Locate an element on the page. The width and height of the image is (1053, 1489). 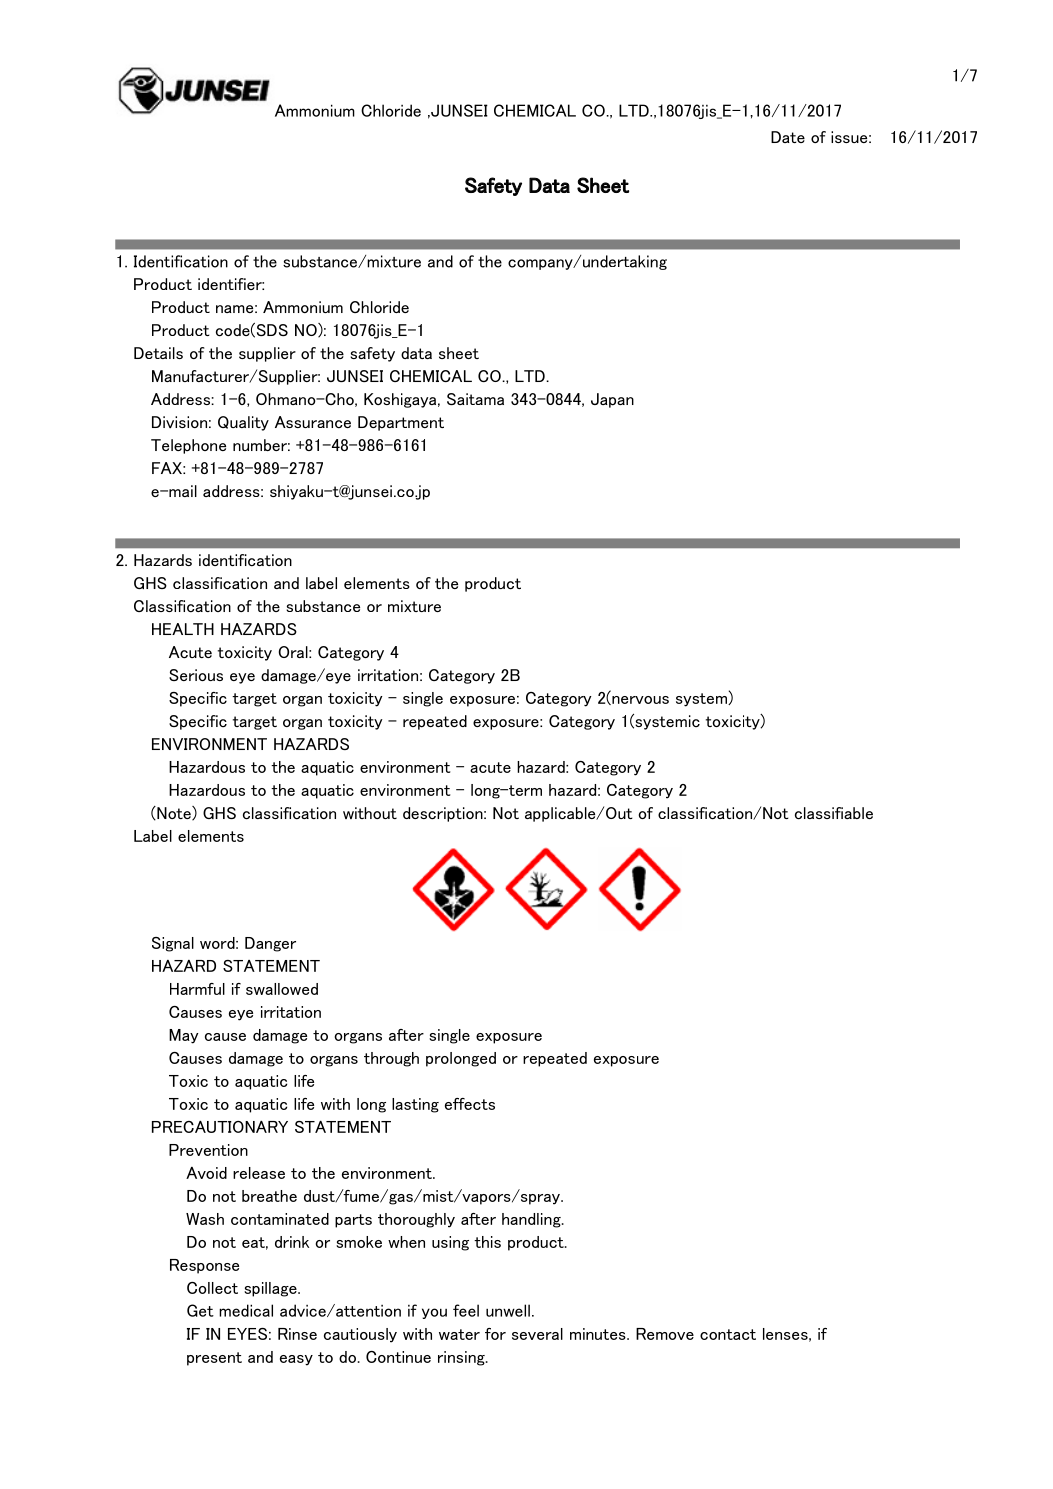
HEALTH is located at coordinates (183, 629).
